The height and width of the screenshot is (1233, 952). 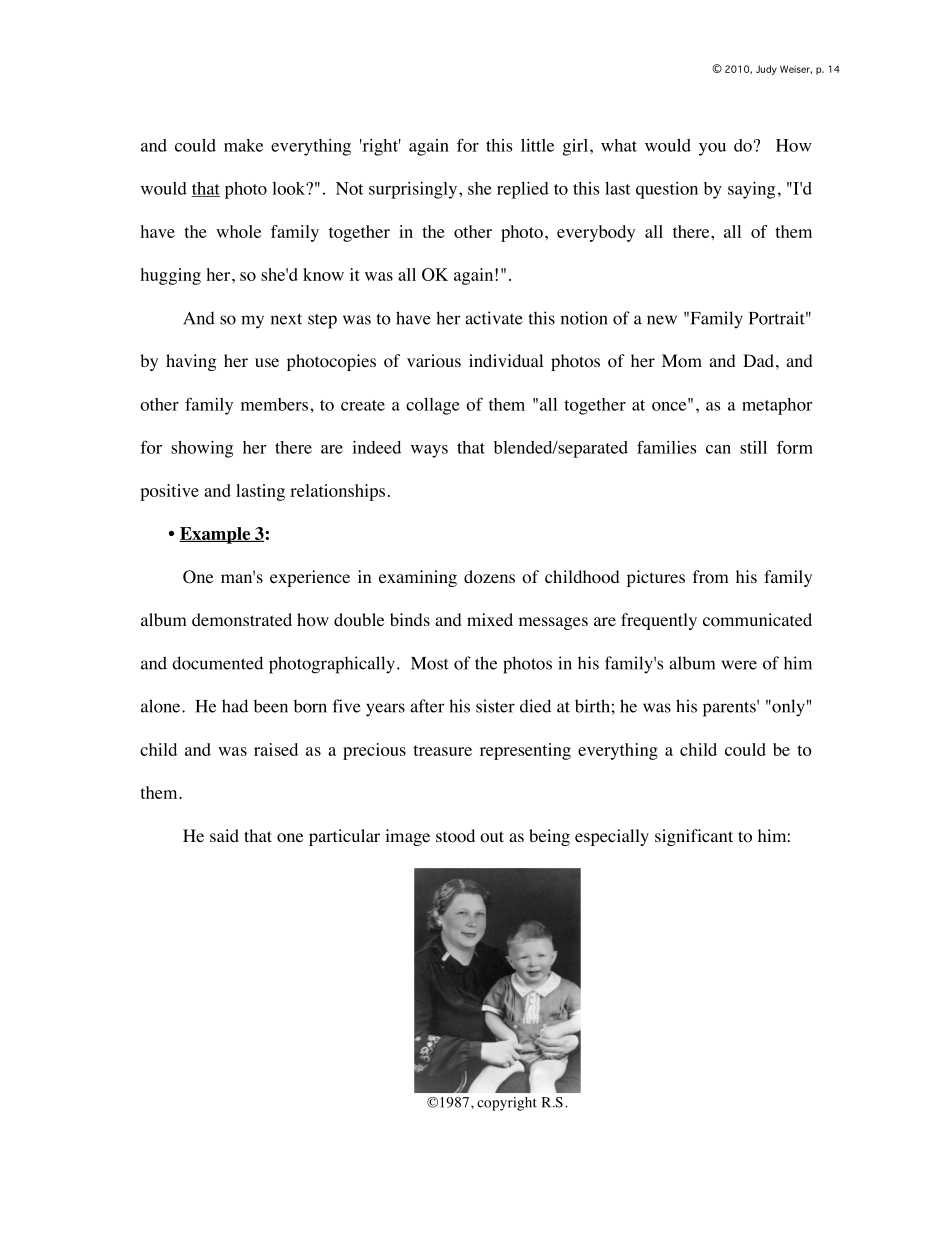 I want to click on next, so click(x=286, y=319).
